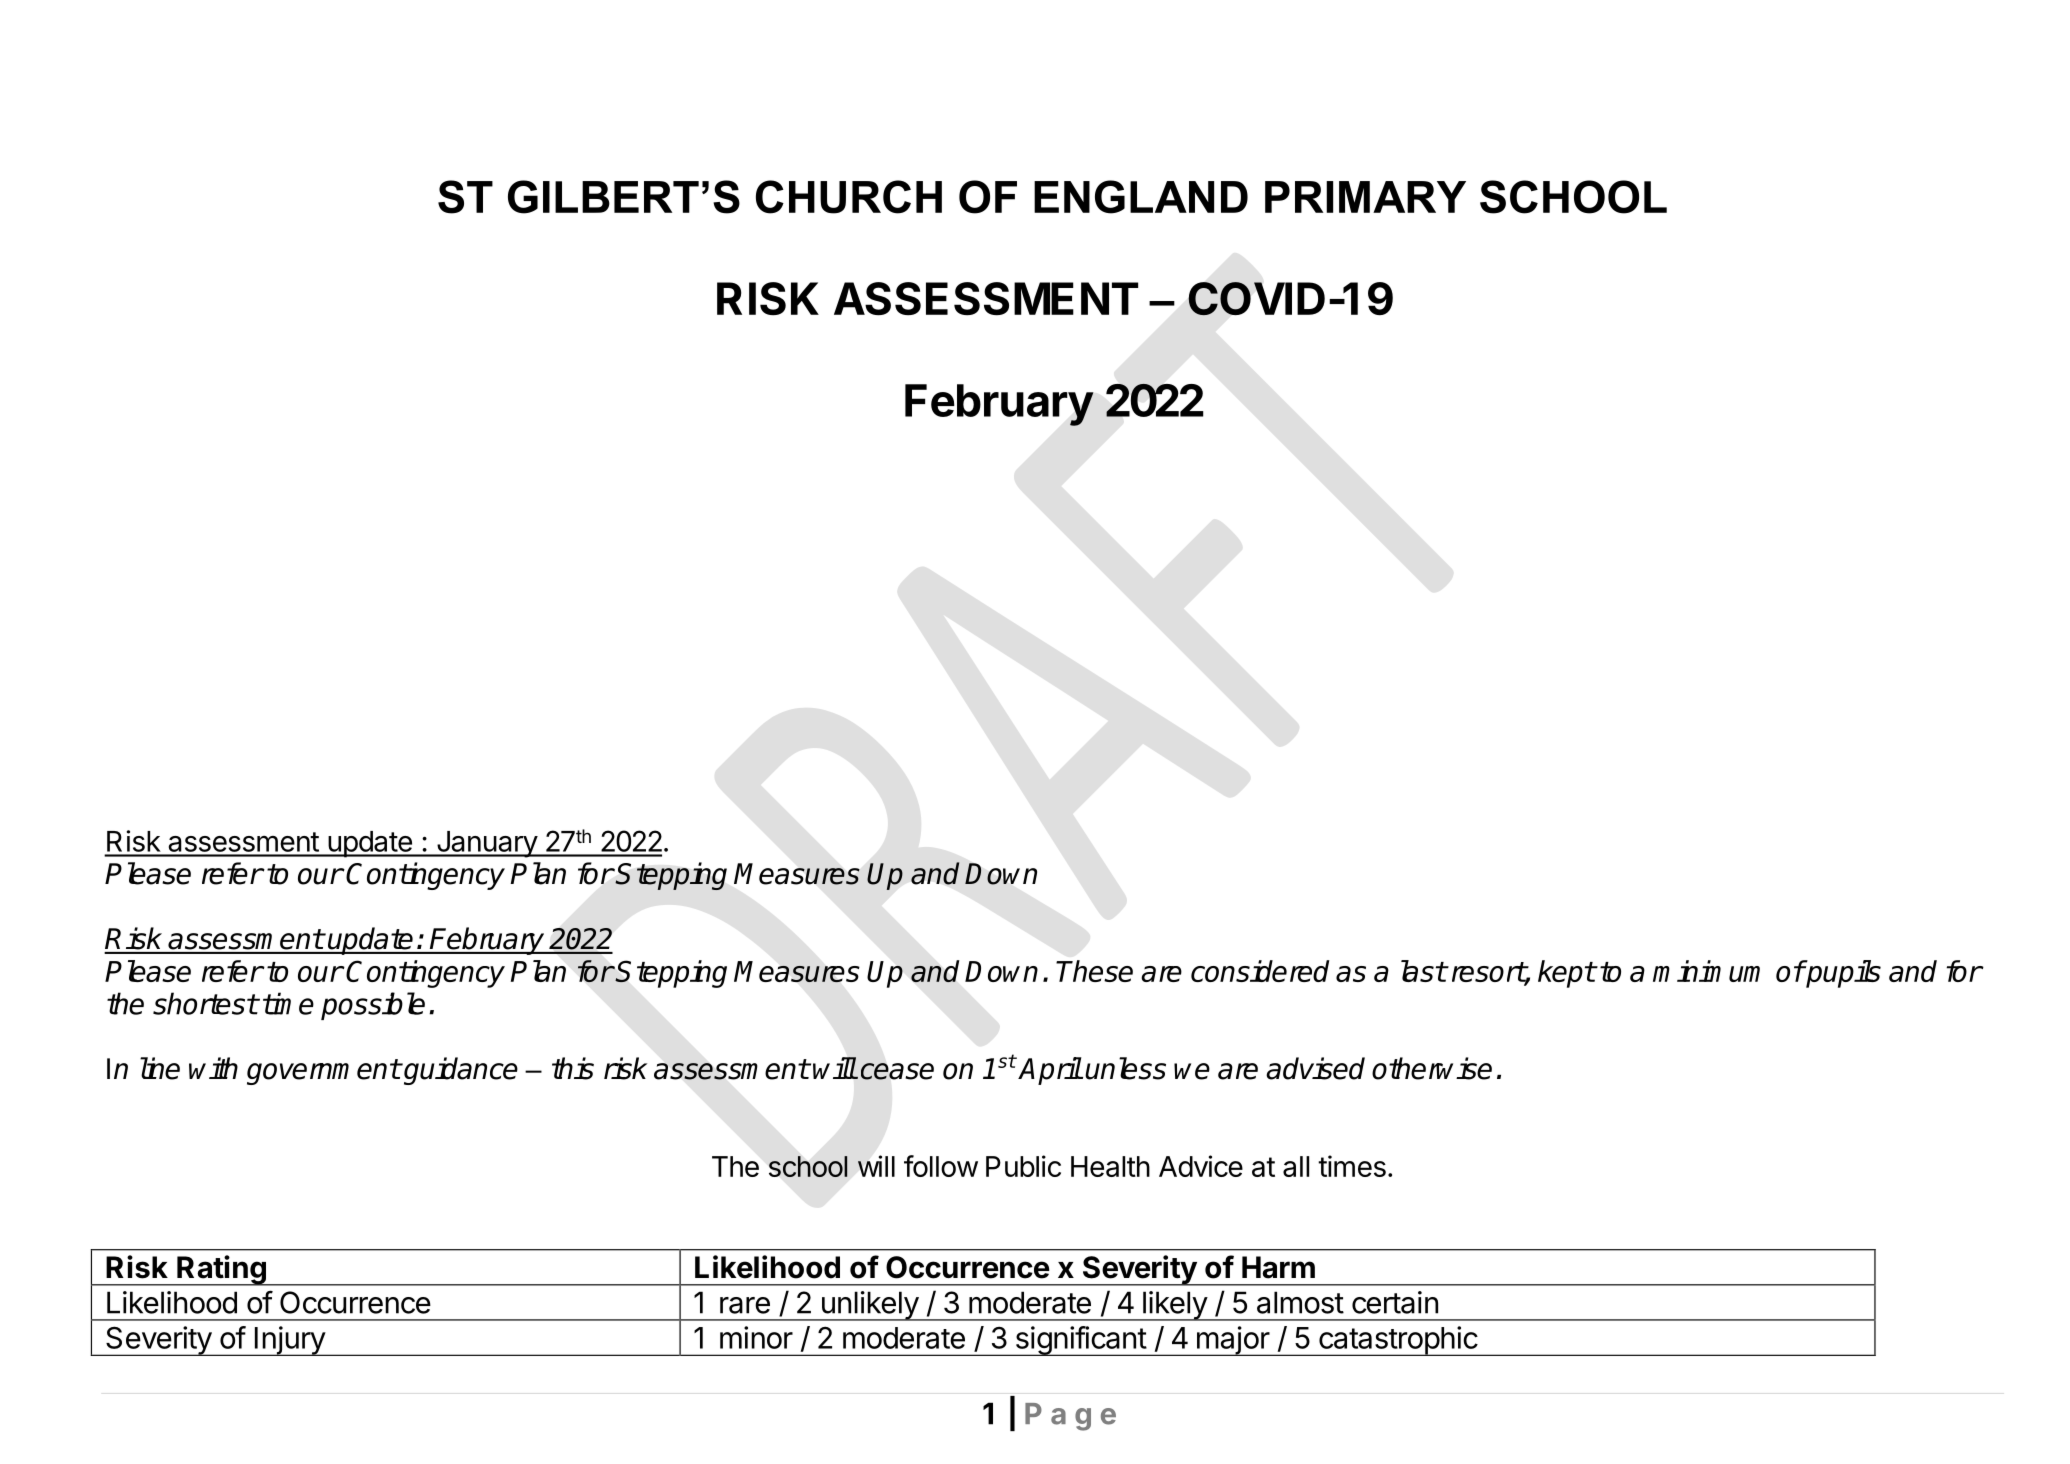  Describe the element at coordinates (486, 844) in the screenshot. I see `January` at that location.
